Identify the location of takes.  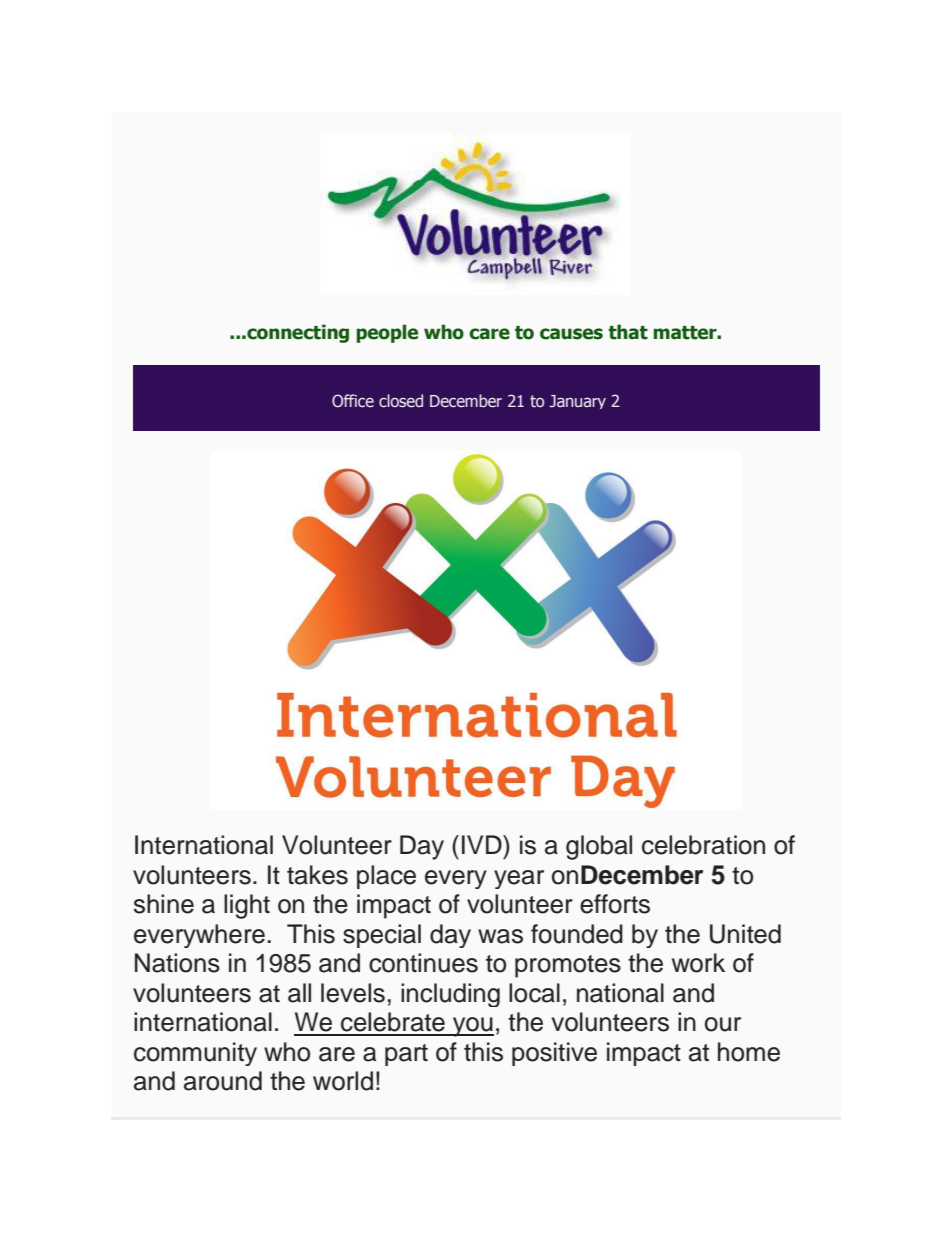
(317, 875).
